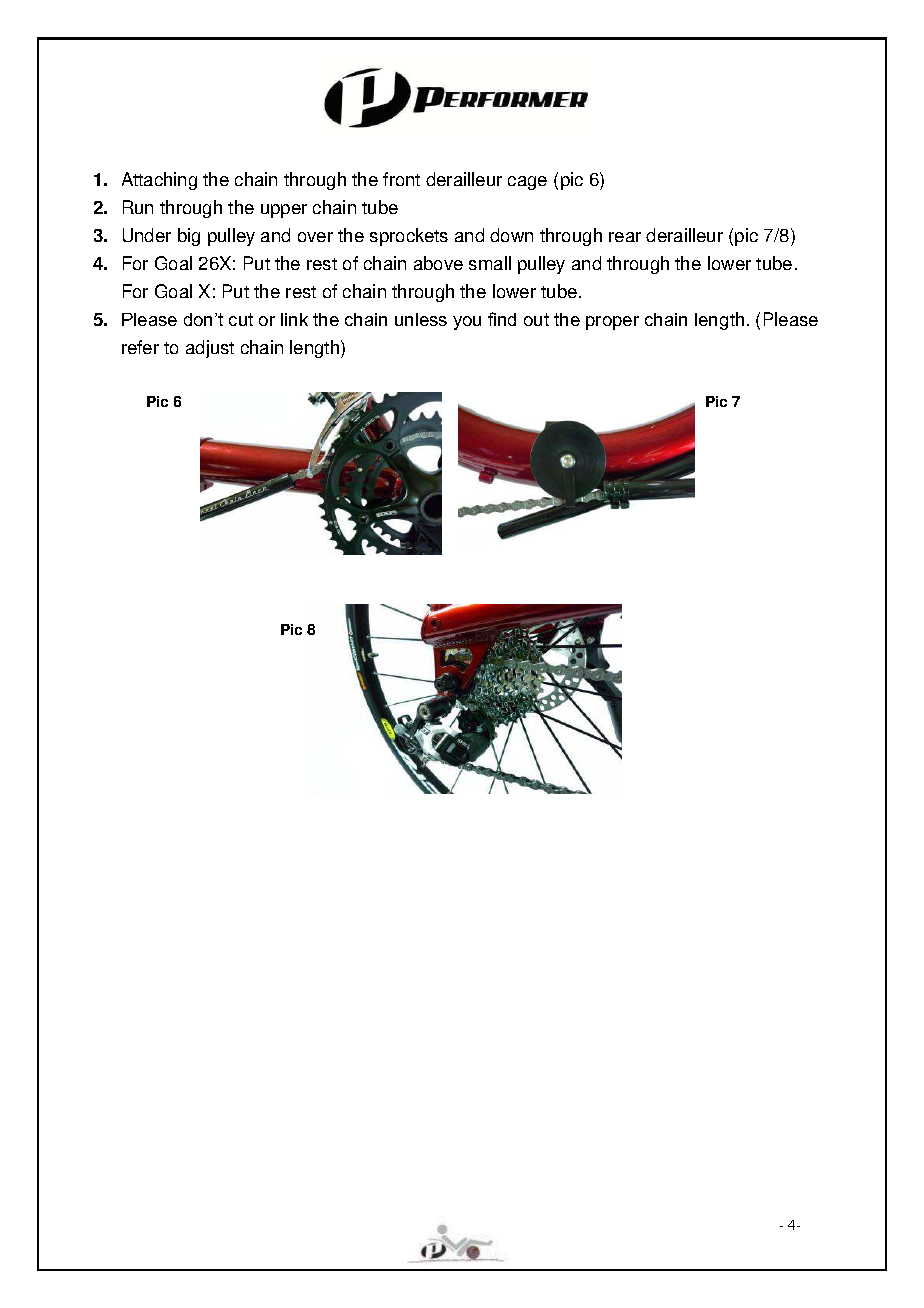 The image size is (924, 1308). I want to click on sprockets, so click(409, 237).
